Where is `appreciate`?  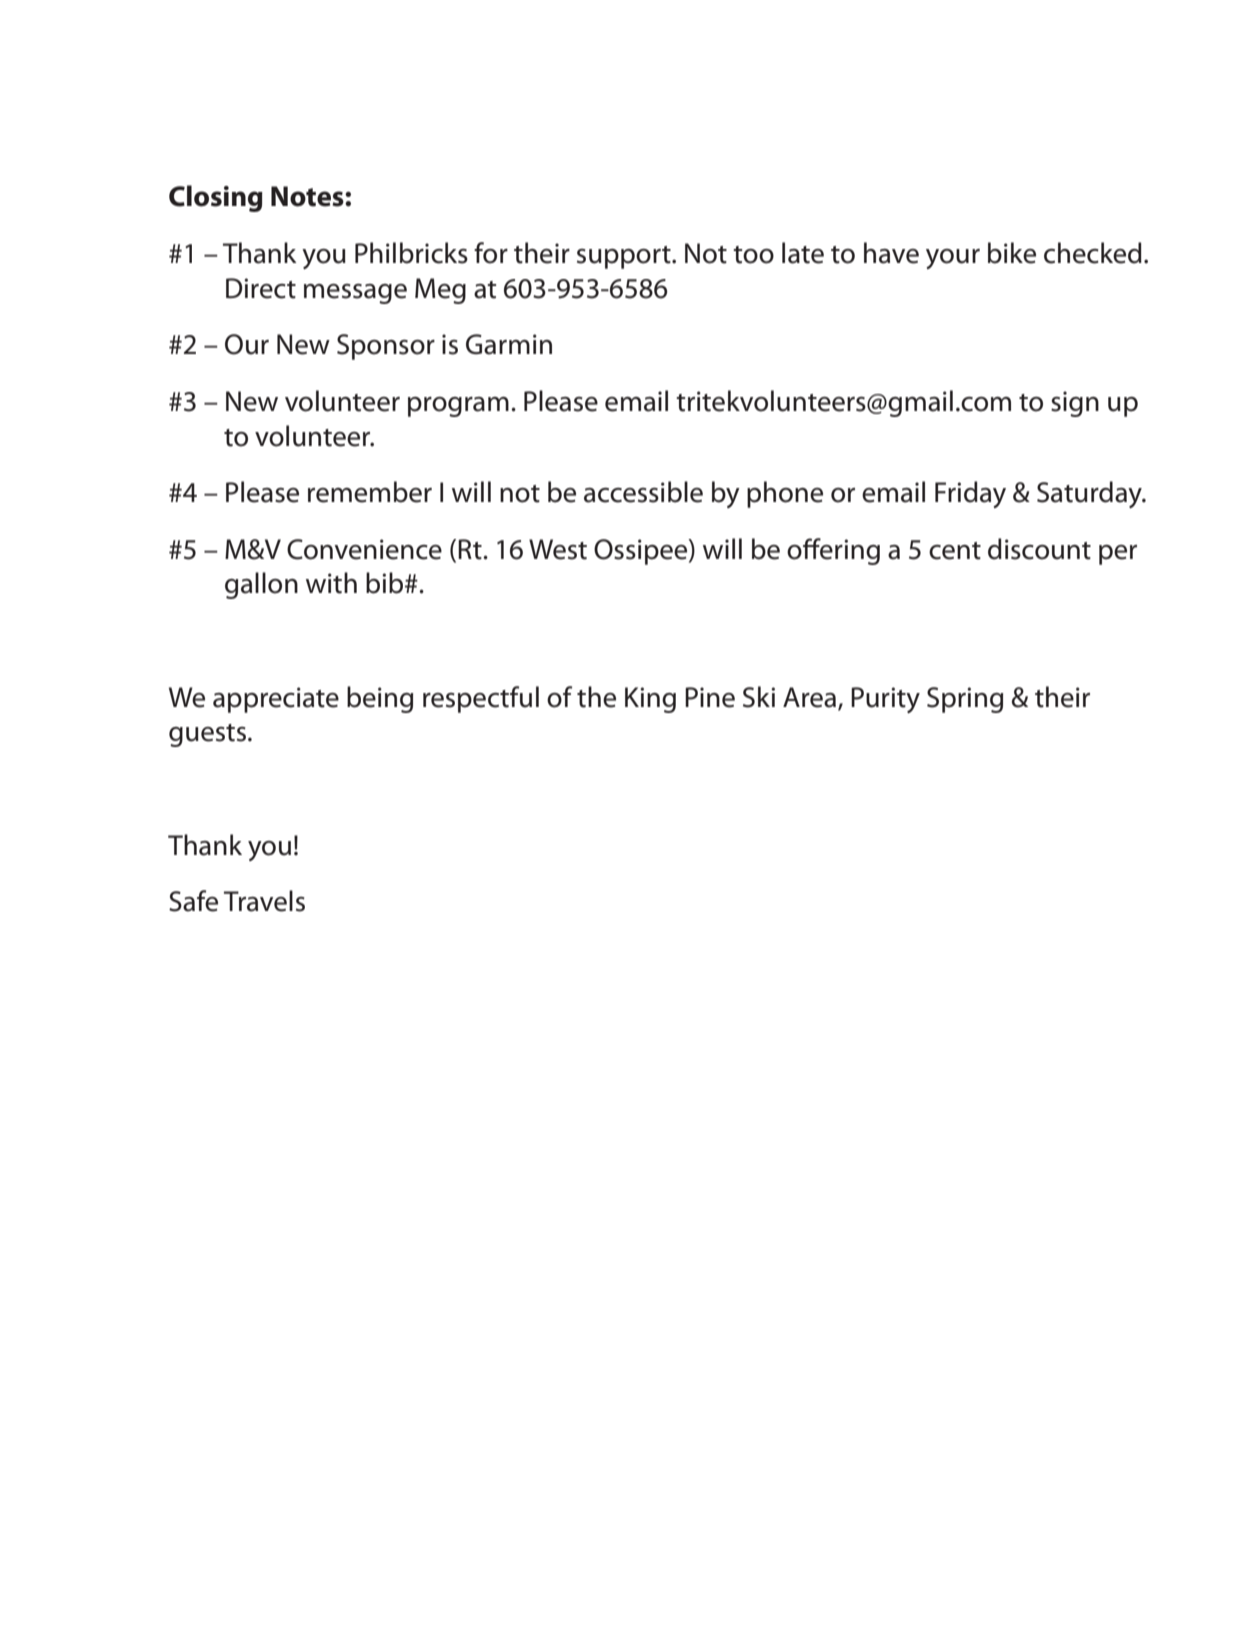
appreciate is located at coordinates (276, 700).
